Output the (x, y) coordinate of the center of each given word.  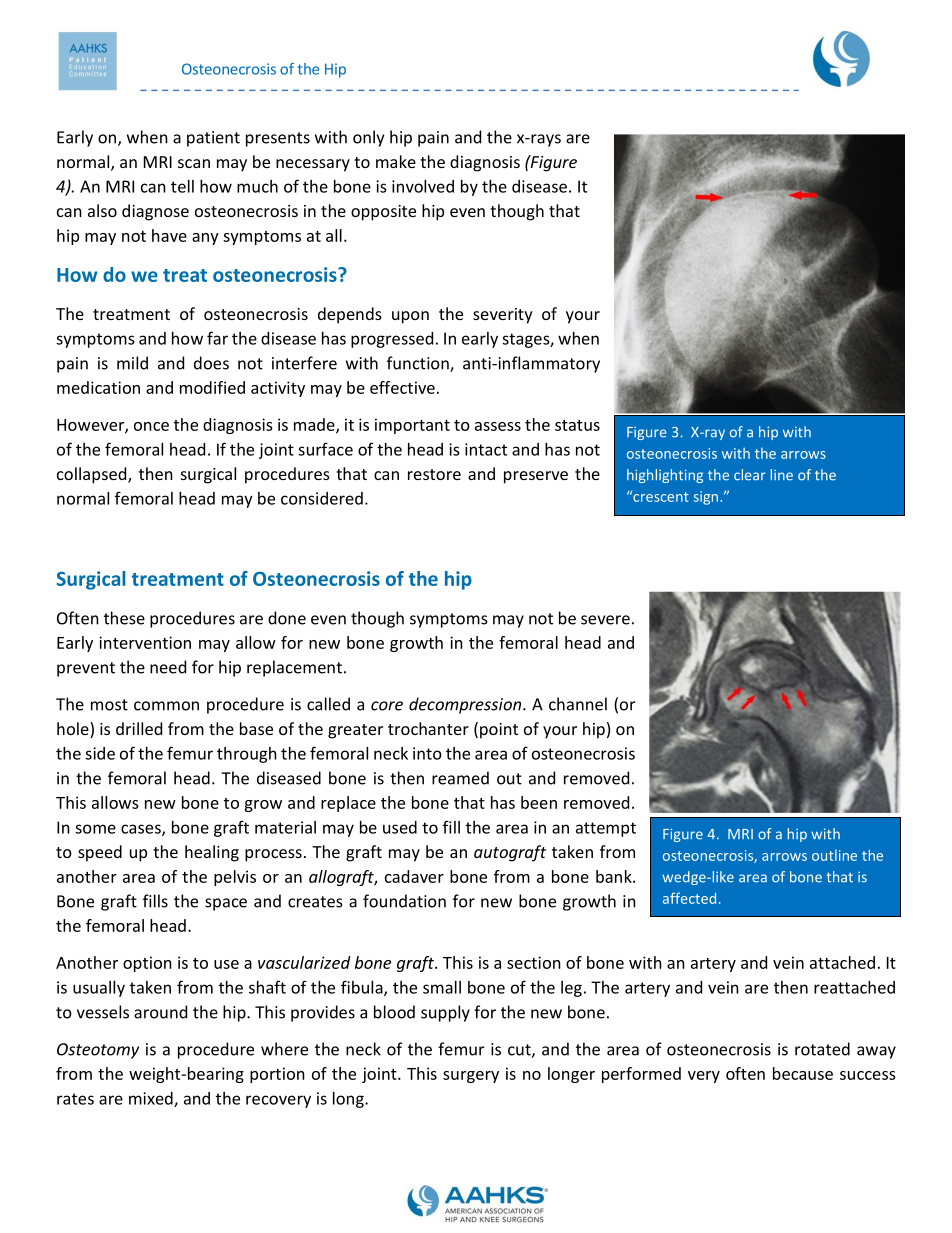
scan (194, 163)
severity (503, 316)
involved (423, 186)
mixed (152, 1099)
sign (707, 498)
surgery (471, 1077)
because (803, 1073)
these (124, 618)
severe (605, 620)
